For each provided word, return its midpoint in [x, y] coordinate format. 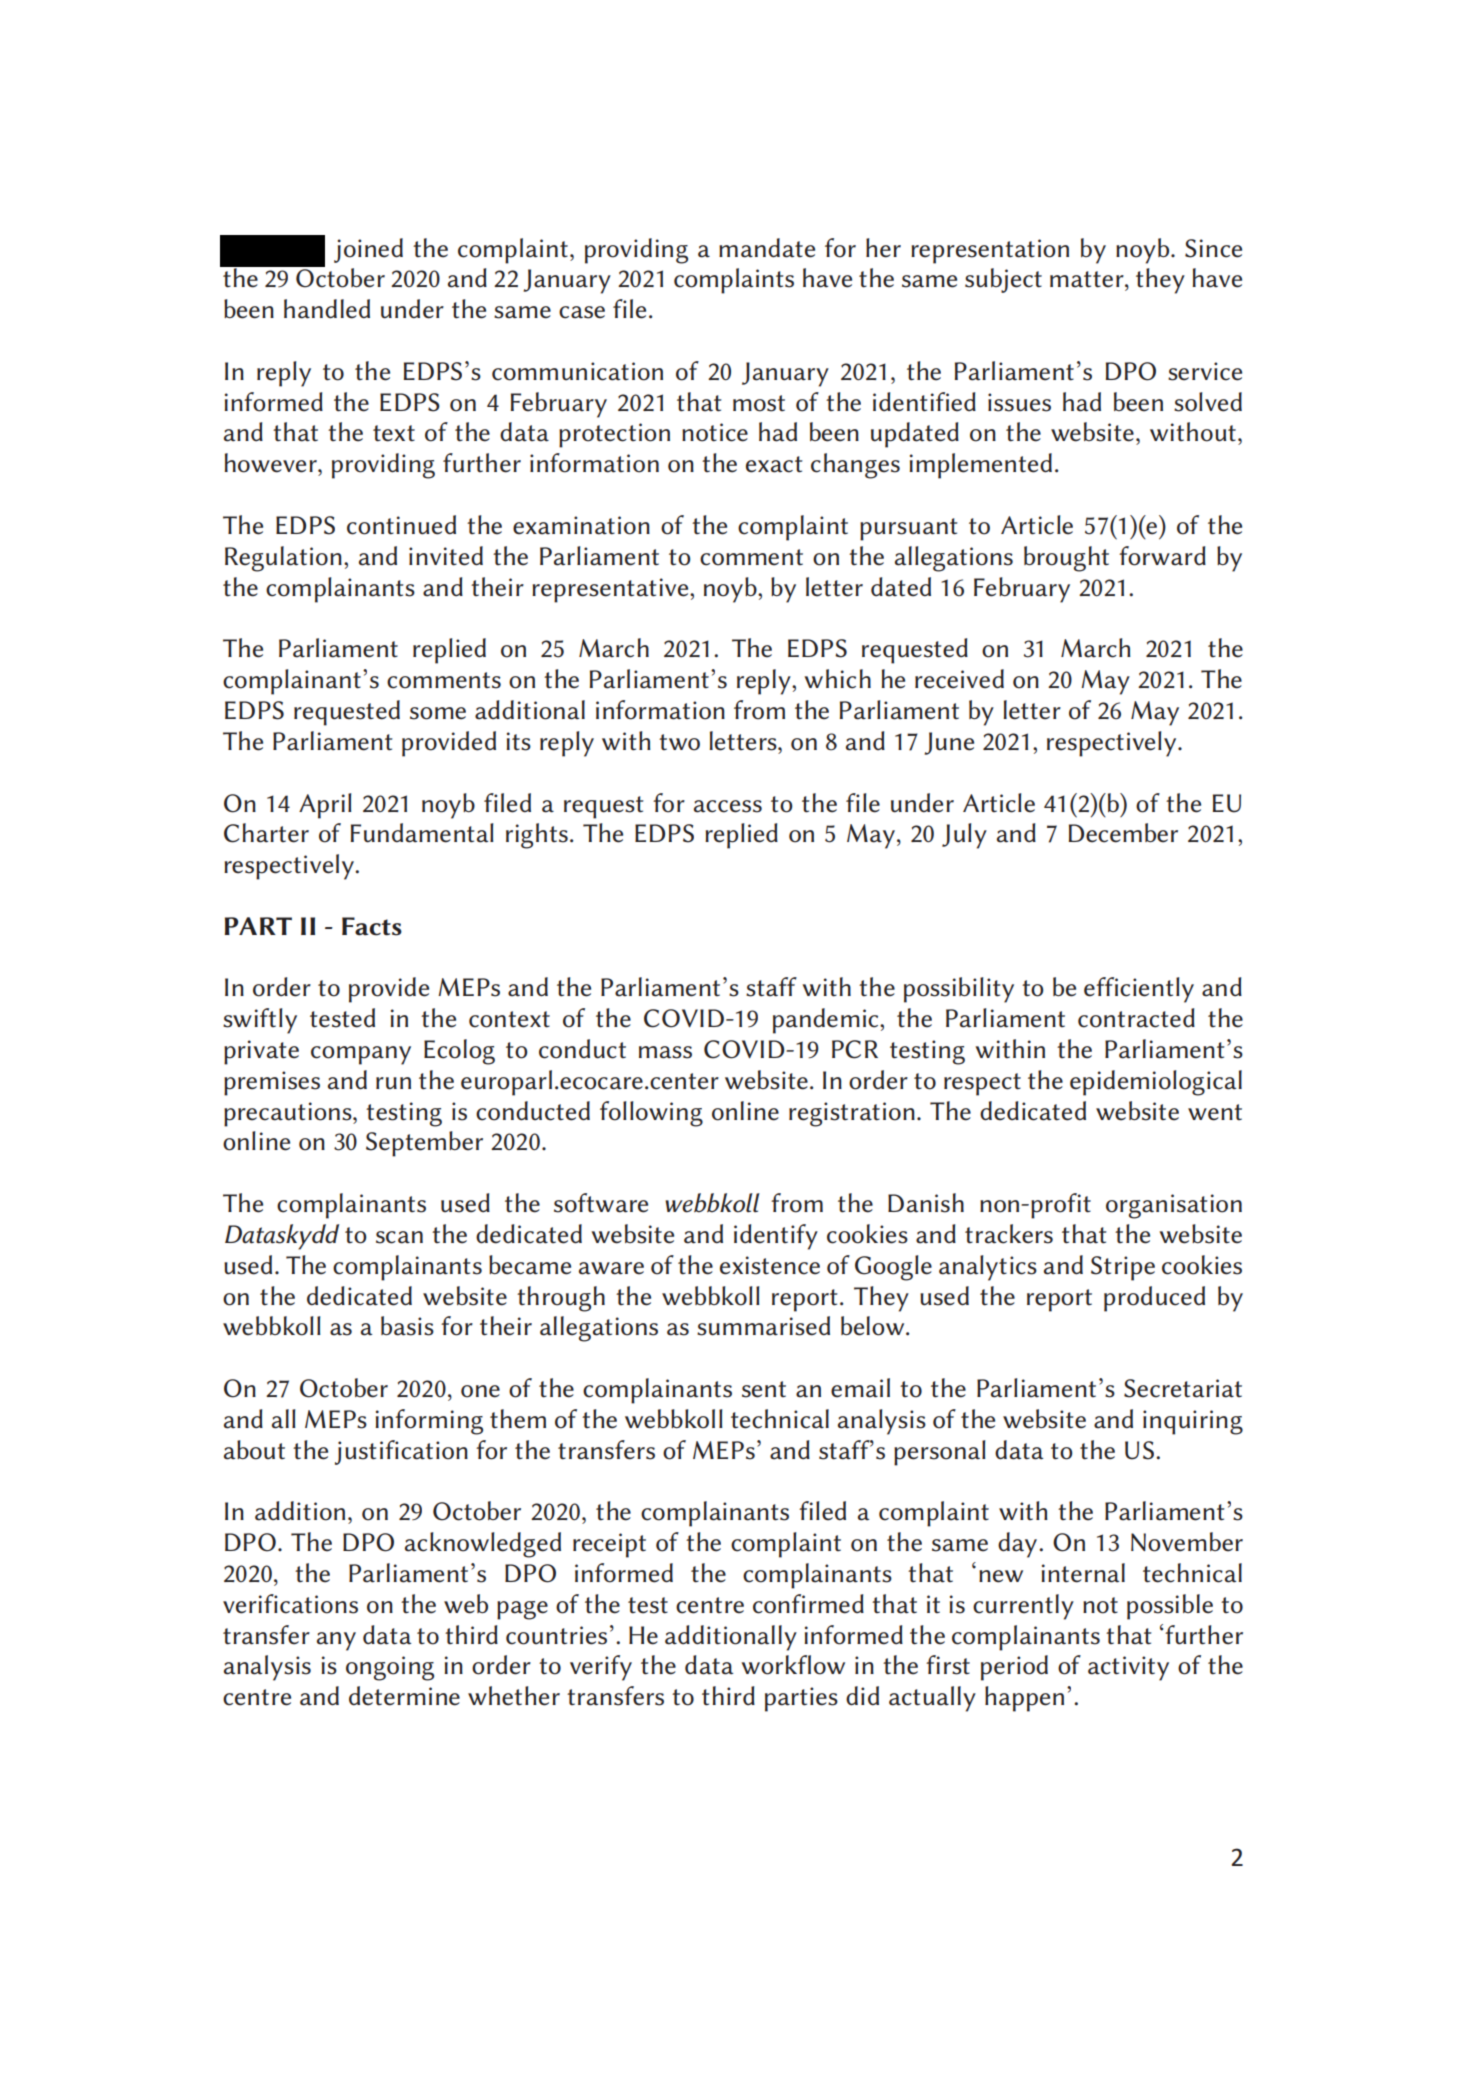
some [438, 713]
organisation [1174, 1206]
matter [1088, 279]
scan [399, 1237]
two [679, 742]
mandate [767, 248]
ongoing [390, 1668]
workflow [793, 1665]
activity [1128, 1668]
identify [776, 1237]
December [1123, 833]
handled [327, 309]
